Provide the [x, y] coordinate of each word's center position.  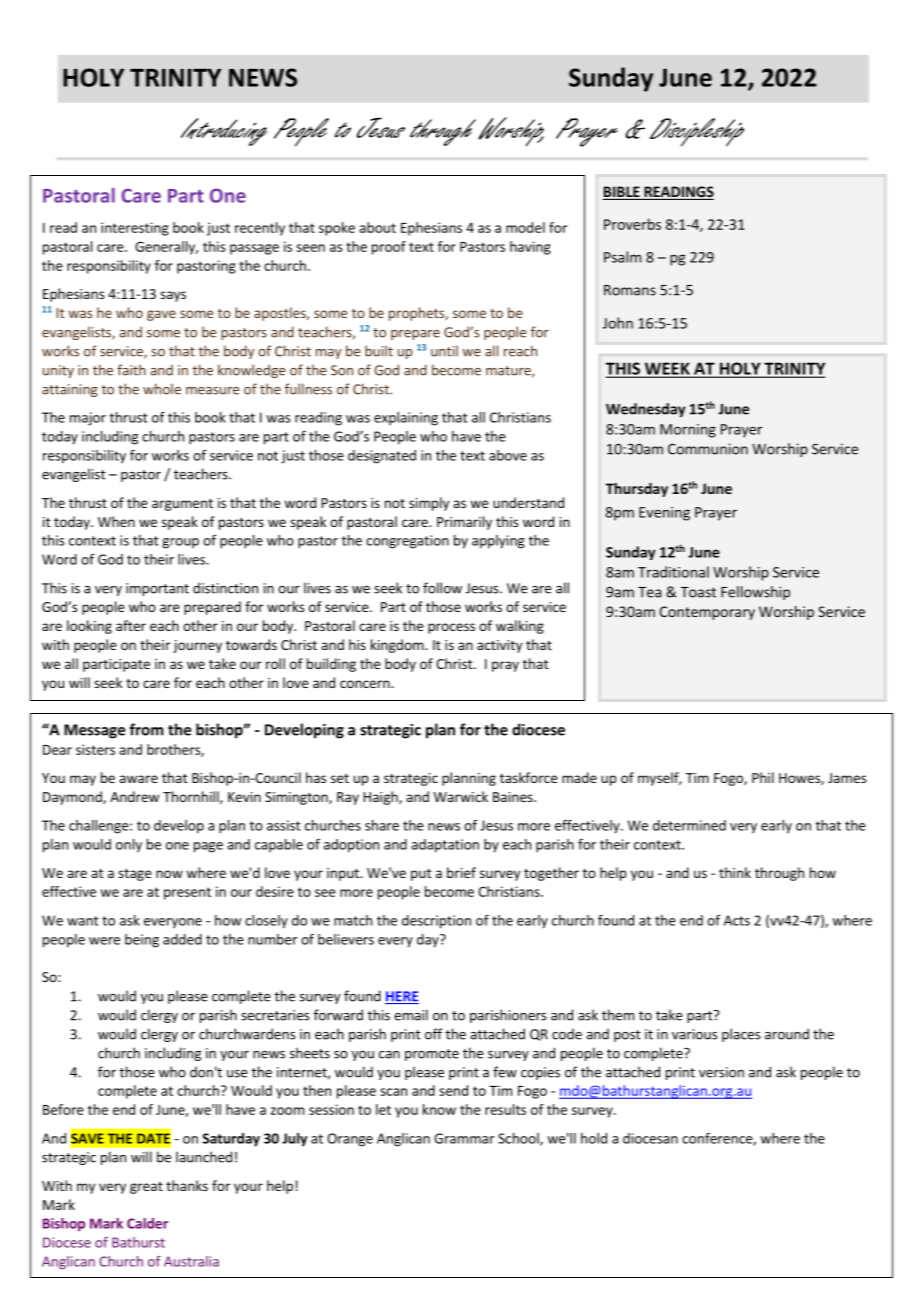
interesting [135, 229]
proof [389, 248]
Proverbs [632, 224]
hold [594, 1138]
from [146, 729]
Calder [147, 1223]
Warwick [461, 796]
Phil [763, 777]
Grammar [464, 1138]
